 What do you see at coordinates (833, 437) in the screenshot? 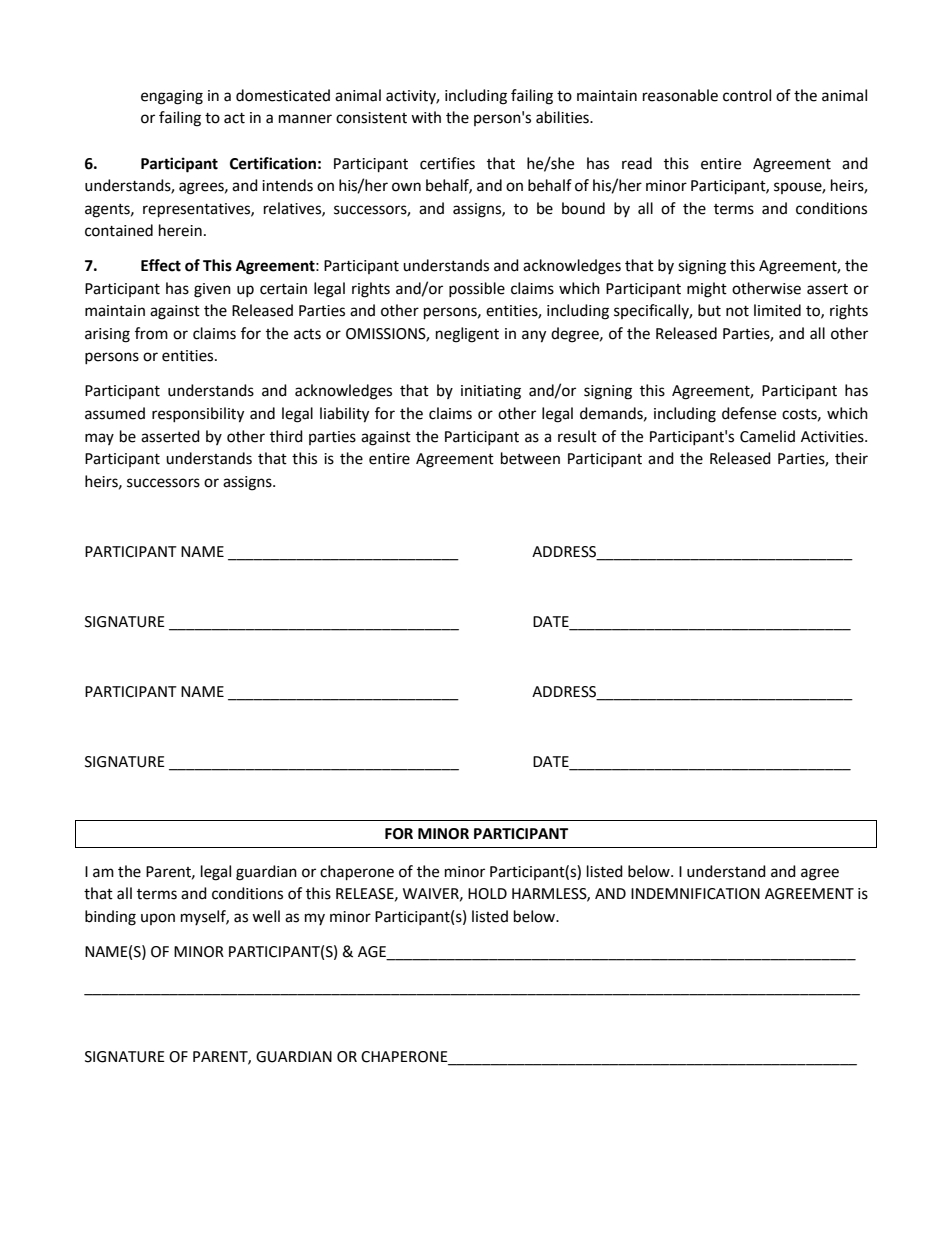
I see `Activities` at bounding box center [833, 437].
